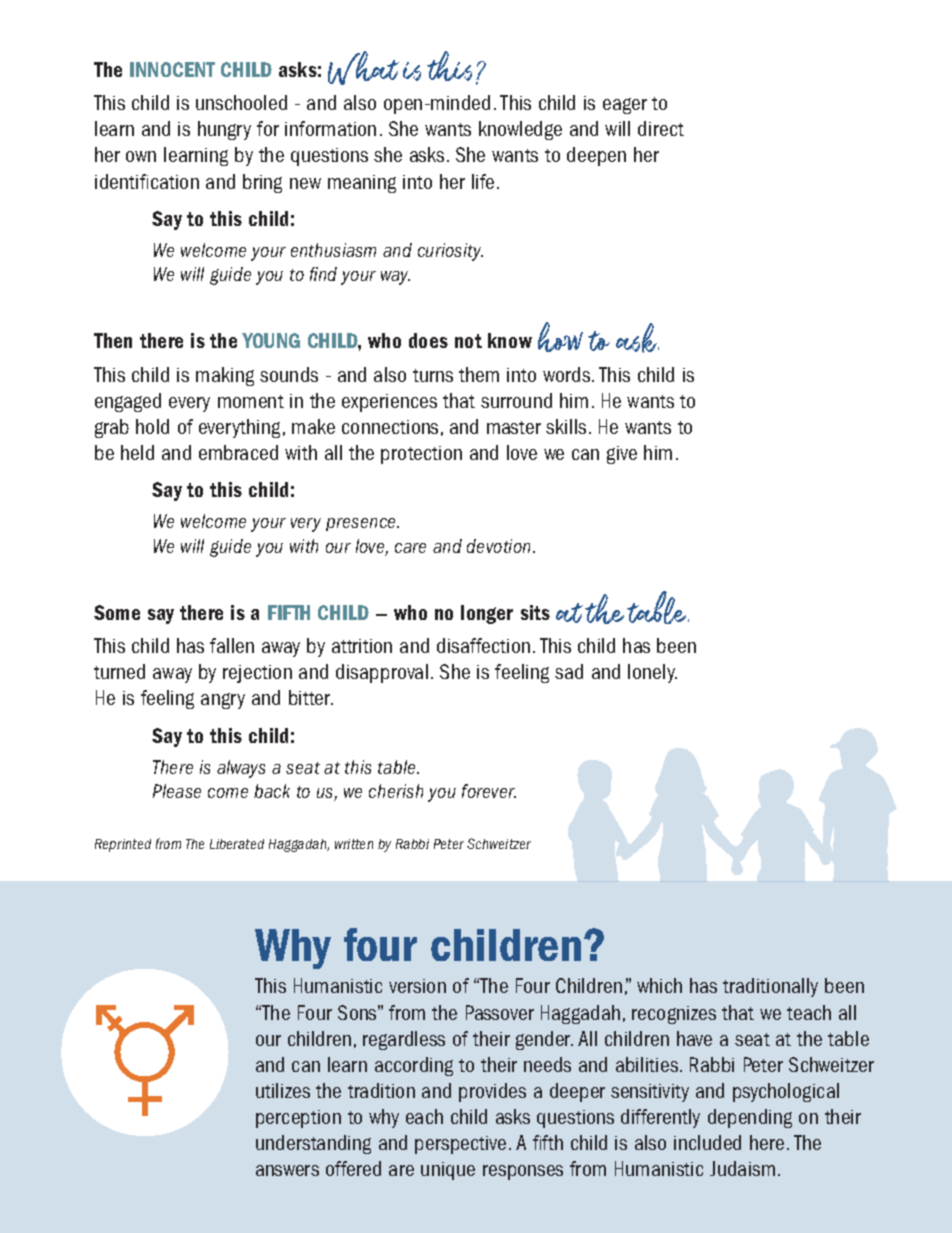 The height and width of the screenshot is (1233, 952). Describe the element at coordinates (172, 69) in the screenshot. I see `INNOCENT` at that location.
